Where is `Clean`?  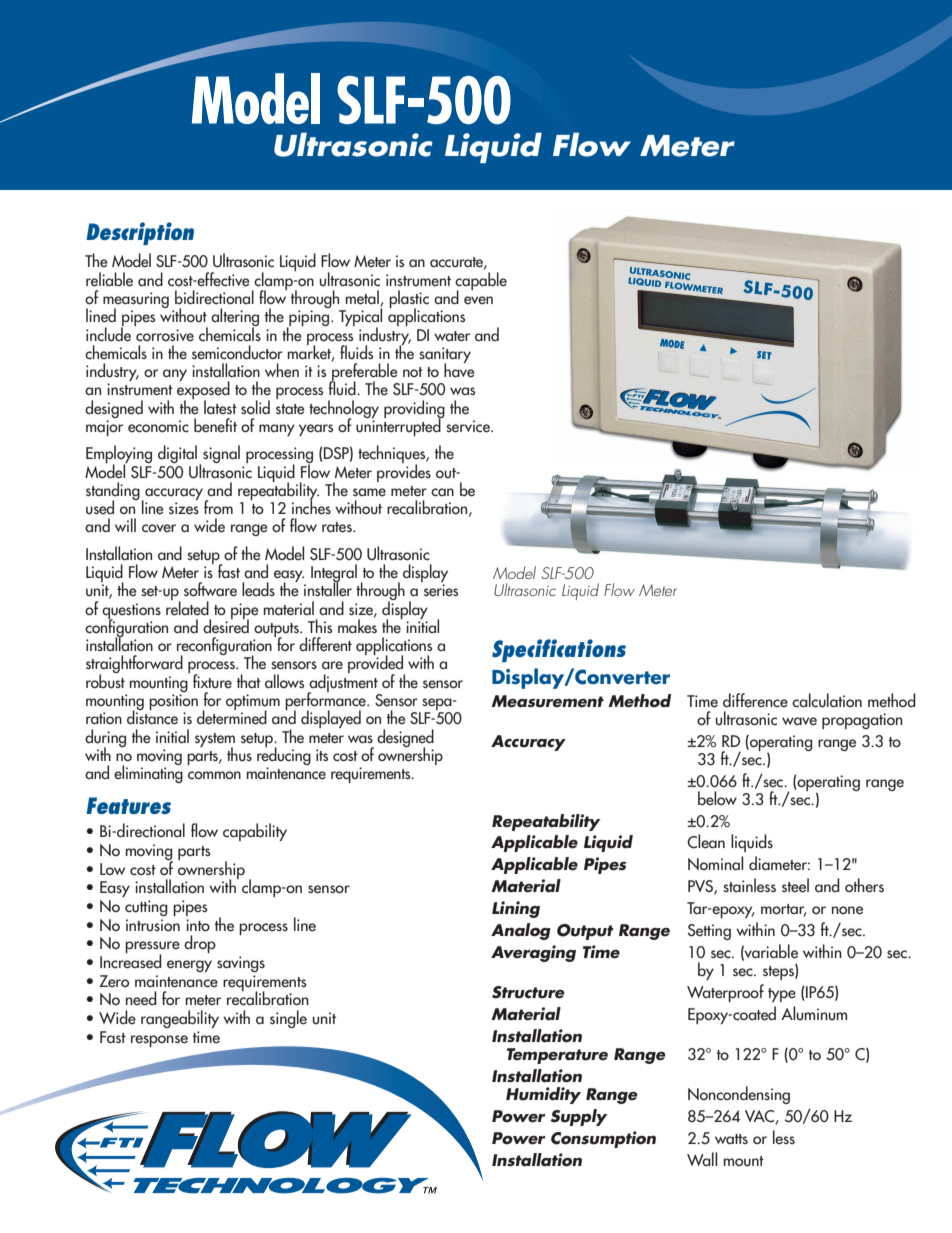 Clean is located at coordinates (706, 841).
